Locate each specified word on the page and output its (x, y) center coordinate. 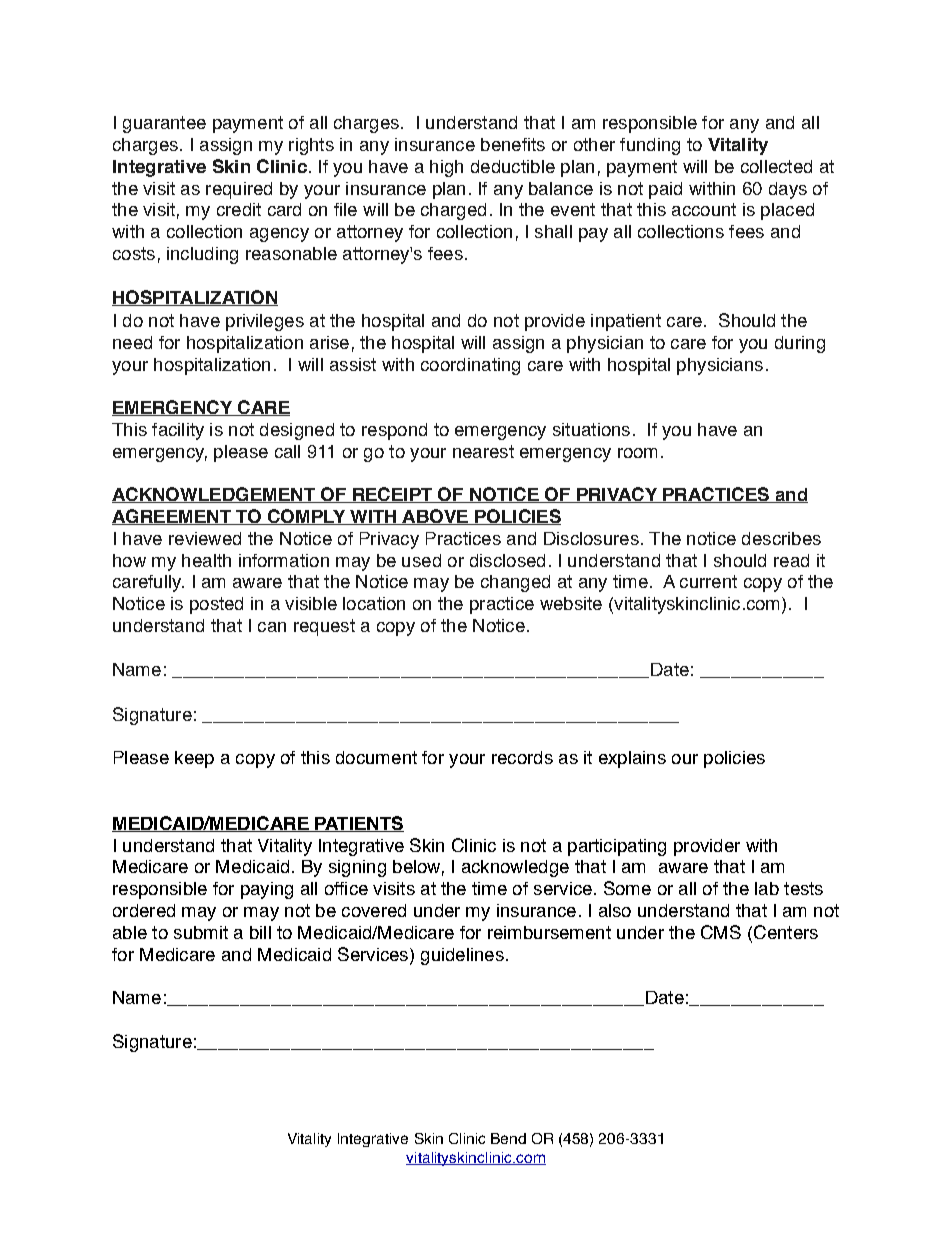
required (239, 190)
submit (201, 932)
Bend (508, 1138)
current (708, 581)
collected (776, 166)
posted (216, 605)
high (446, 168)
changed (515, 583)
